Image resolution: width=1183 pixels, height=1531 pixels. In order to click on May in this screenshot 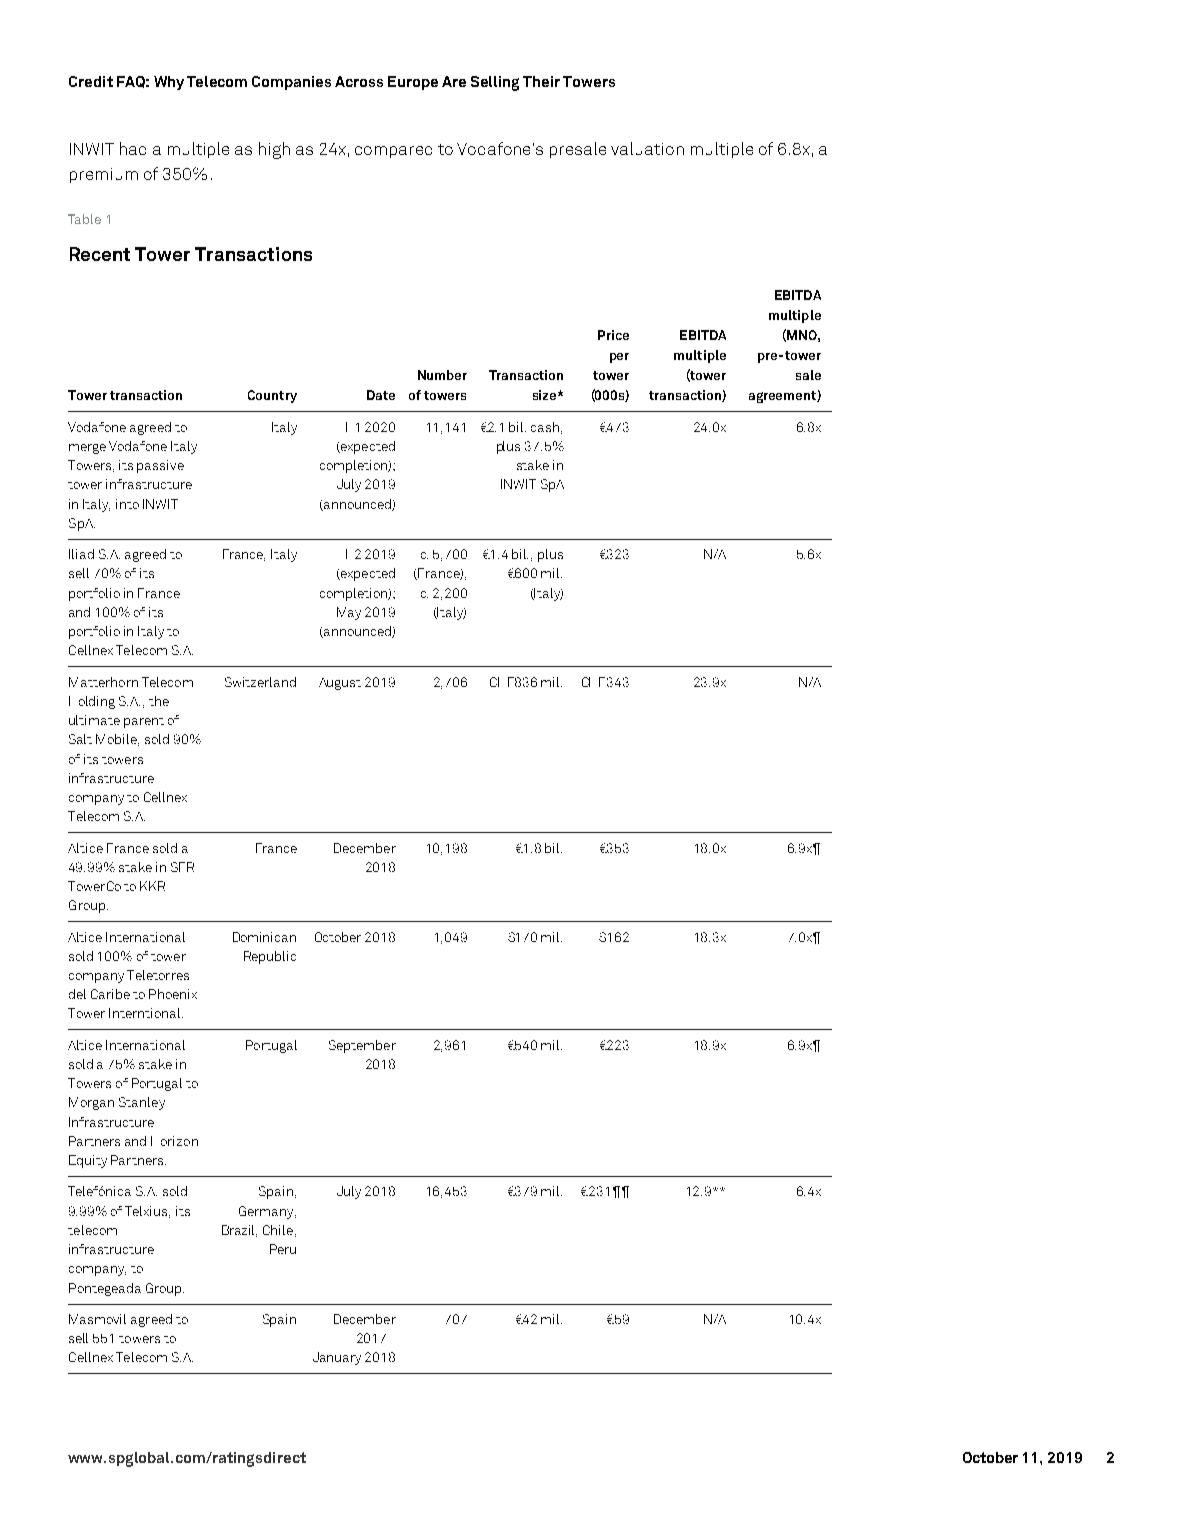, I will do `click(349, 613)`.
